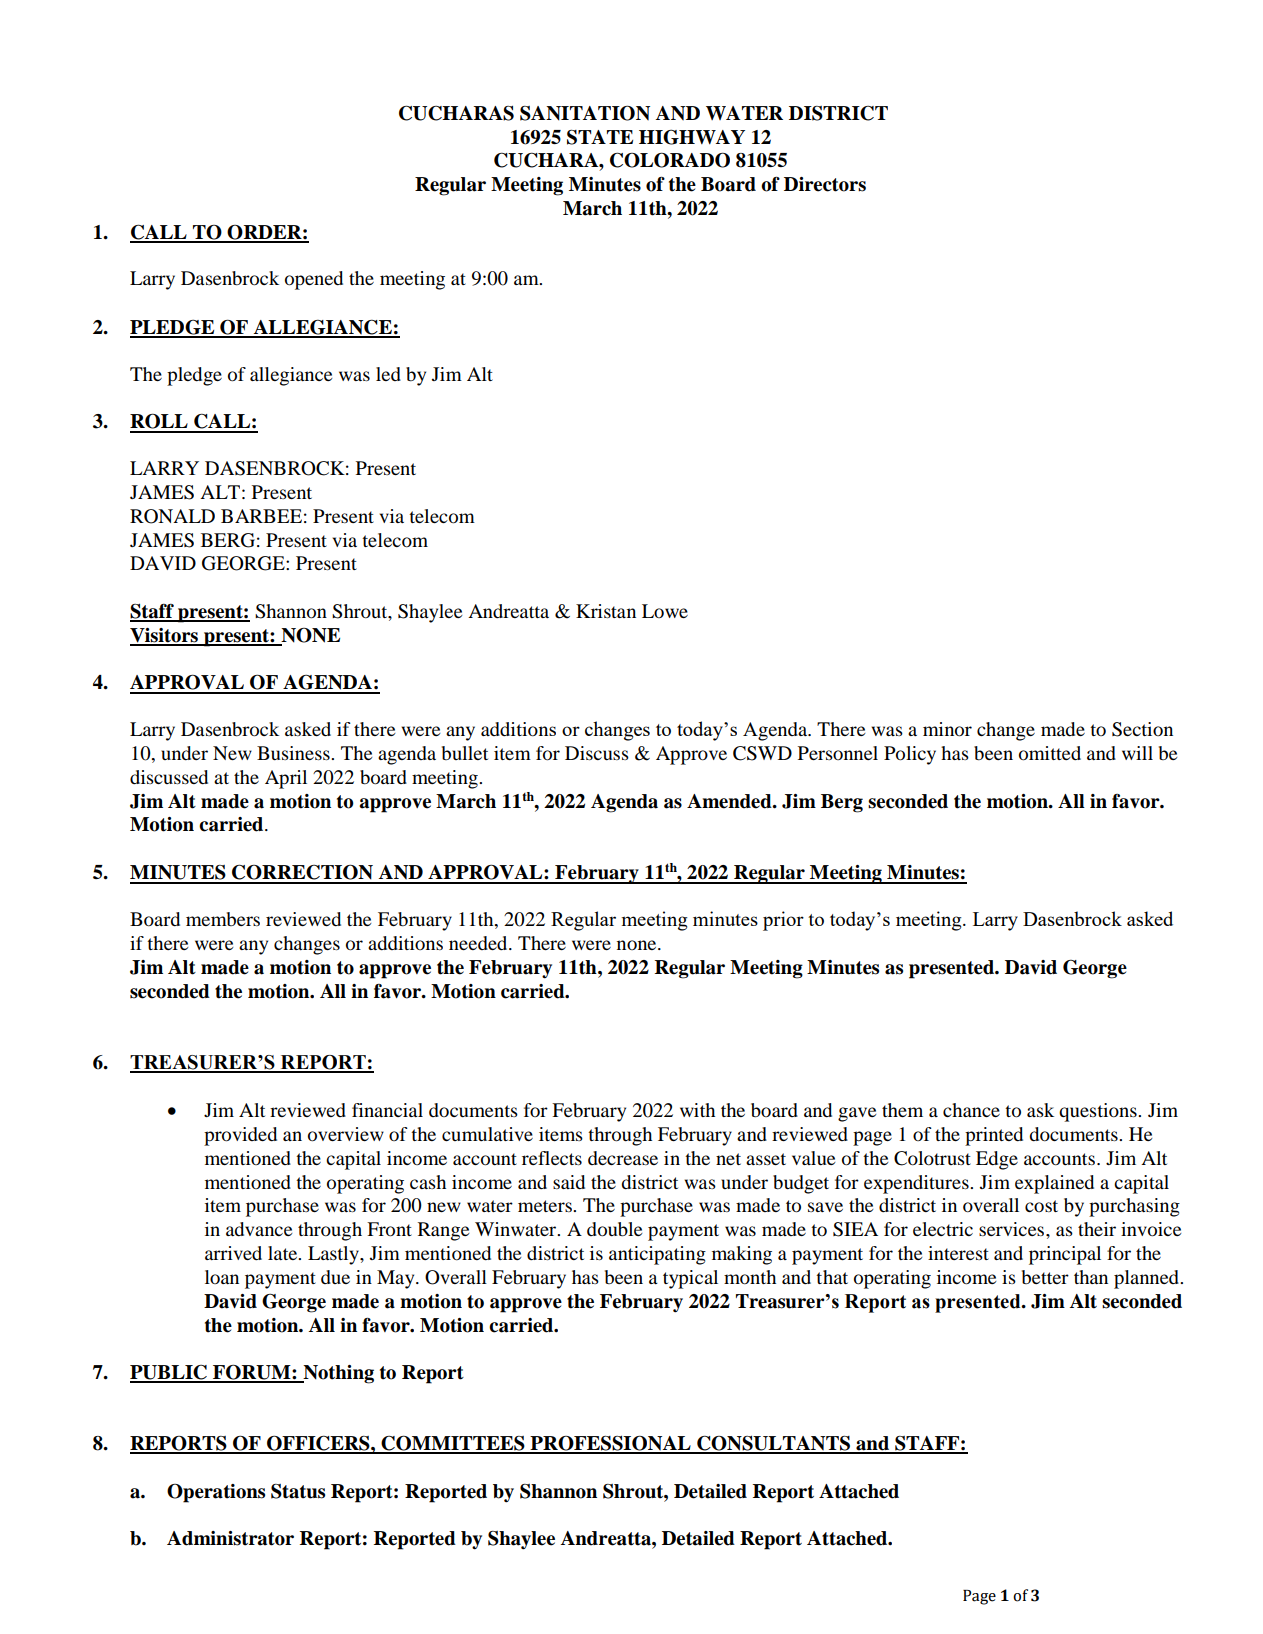 This screenshot has width=1263, height=1634. What do you see at coordinates (240, 1136) in the screenshot?
I see `provided` at bounding box center [240, 1136].
